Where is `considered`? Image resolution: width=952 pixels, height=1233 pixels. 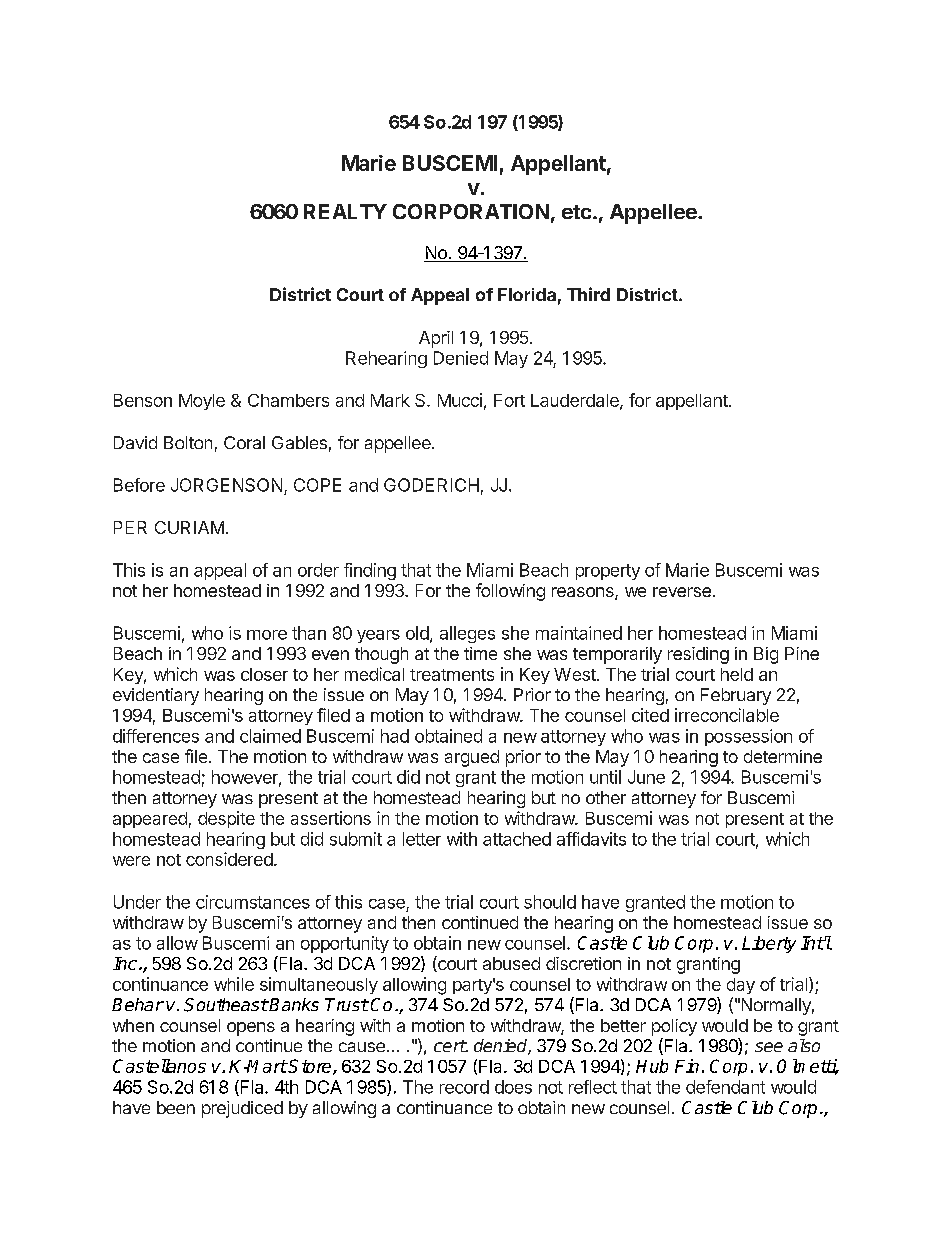 considered is located at coordinates (229, 859).
